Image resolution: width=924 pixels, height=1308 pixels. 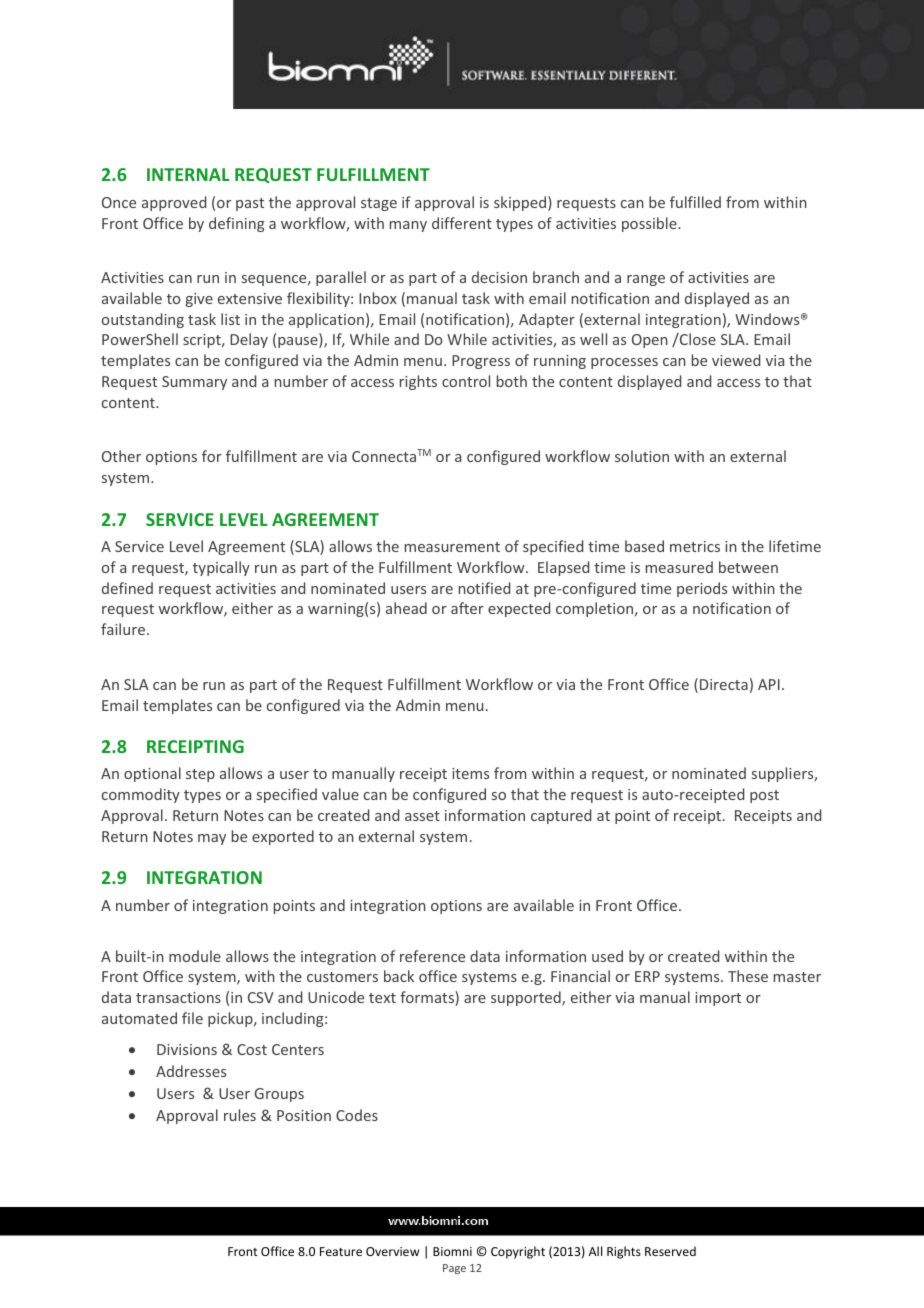 What do you see at coordinates (702, 589) in the document?
I see `periods` at bounding box center [702, 589].
